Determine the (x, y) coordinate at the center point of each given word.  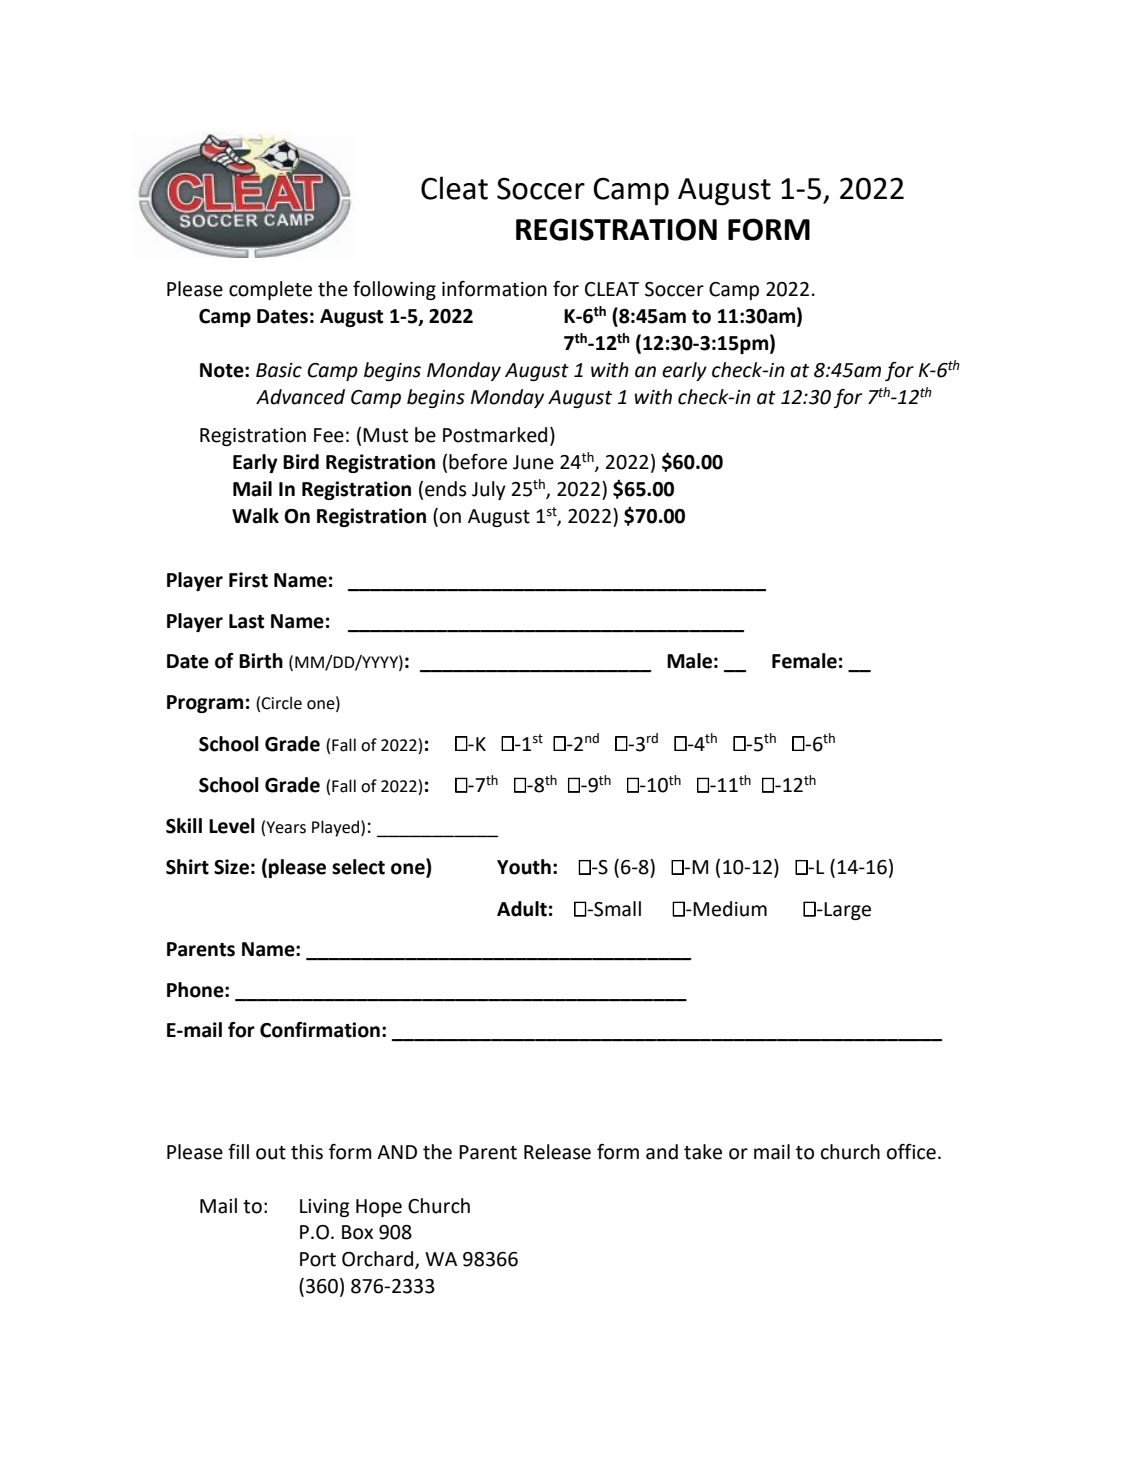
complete (270, 290)
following (394, 290)
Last (246, 621)
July (489, 490)
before (478, 462)
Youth (524, 867)
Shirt (187, 867)
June (533, 462)
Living (324, 1208)
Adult (522, 909)
